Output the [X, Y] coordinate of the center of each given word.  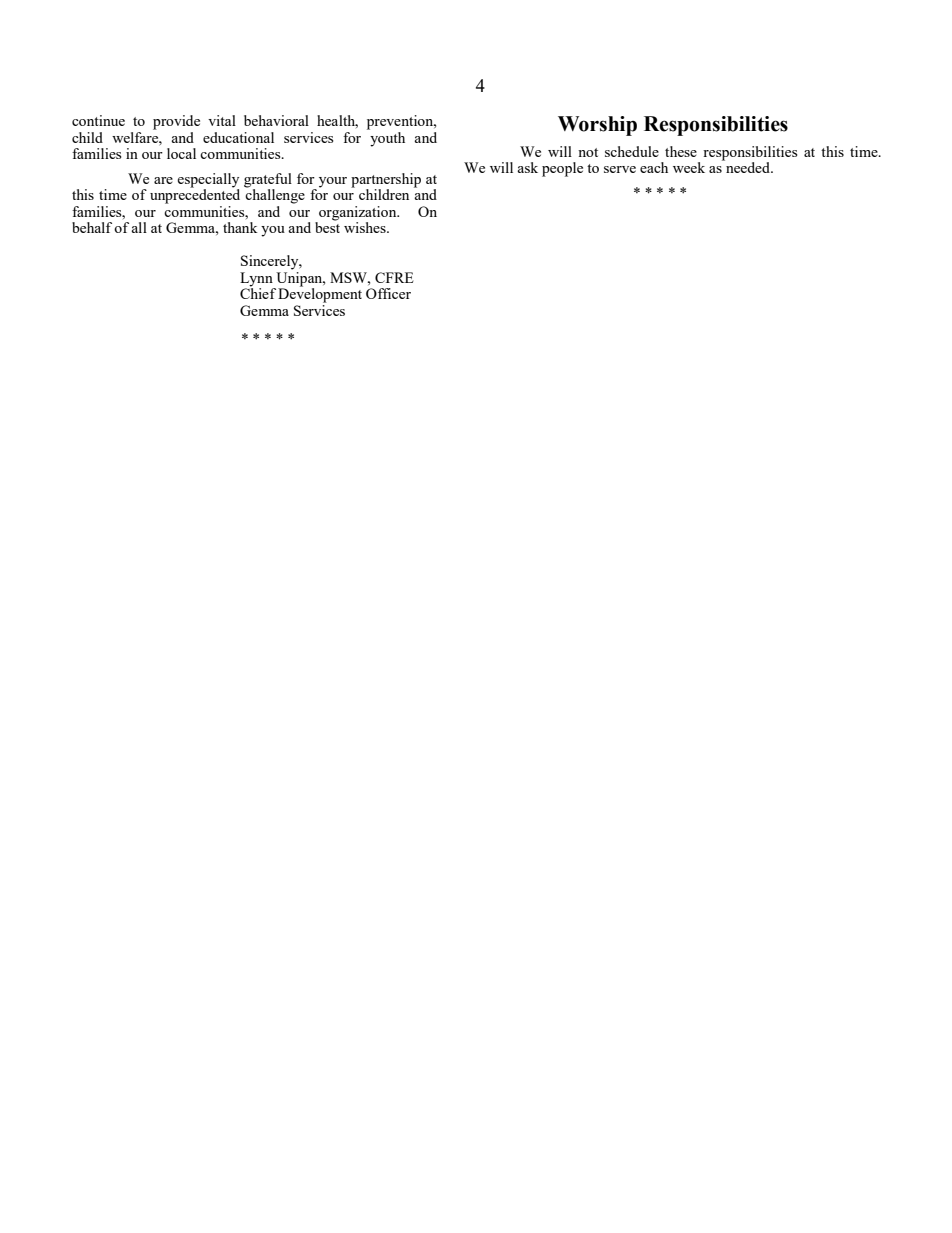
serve [620, 169]
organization [358, 214]
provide [176, 122]
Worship [597, 126]
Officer [388, 293]
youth [386, 138]
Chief [258, 292]
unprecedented [195, 195]
